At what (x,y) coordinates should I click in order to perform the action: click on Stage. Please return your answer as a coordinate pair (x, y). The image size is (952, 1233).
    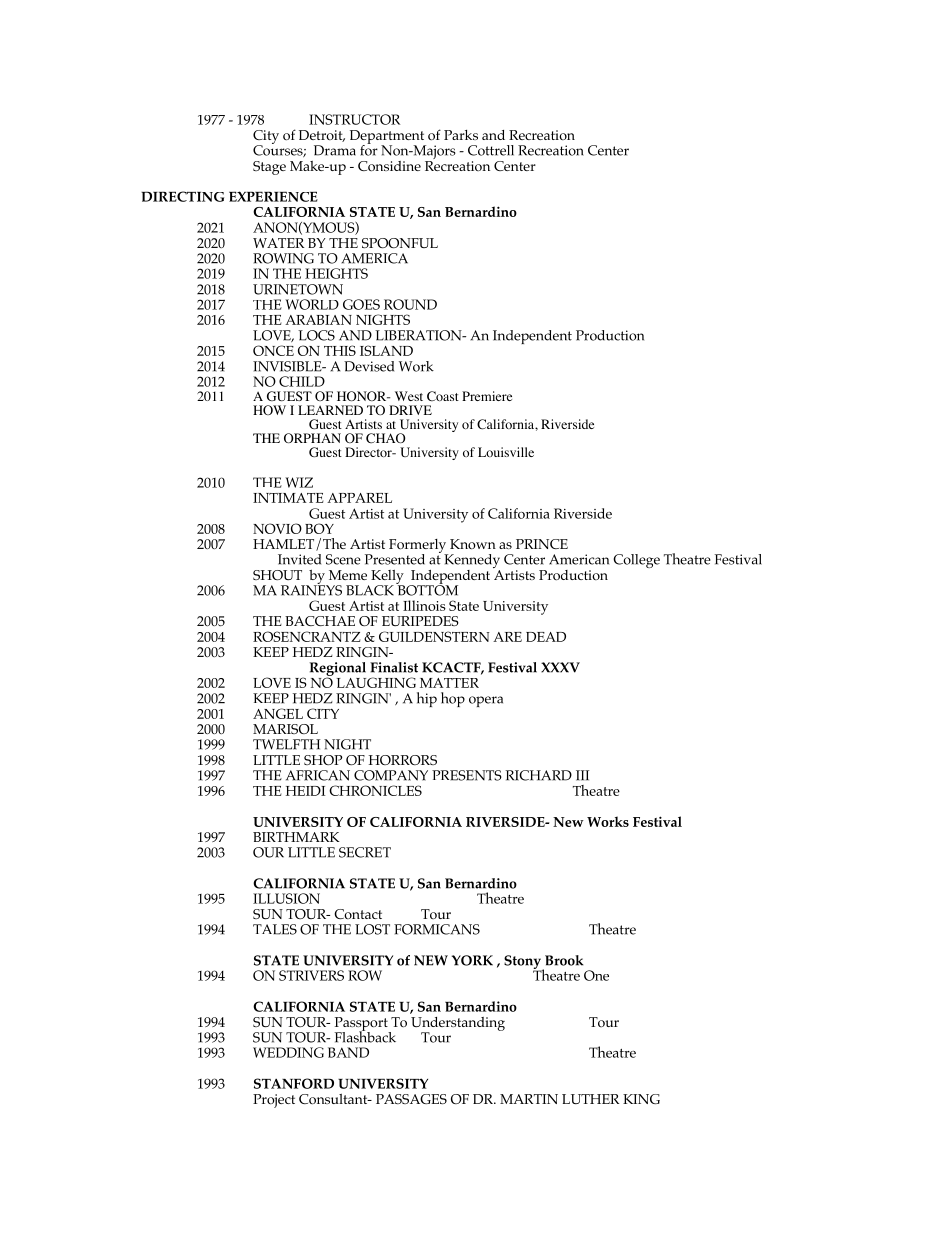
    Looking at the image, I should click on (269, 168).
